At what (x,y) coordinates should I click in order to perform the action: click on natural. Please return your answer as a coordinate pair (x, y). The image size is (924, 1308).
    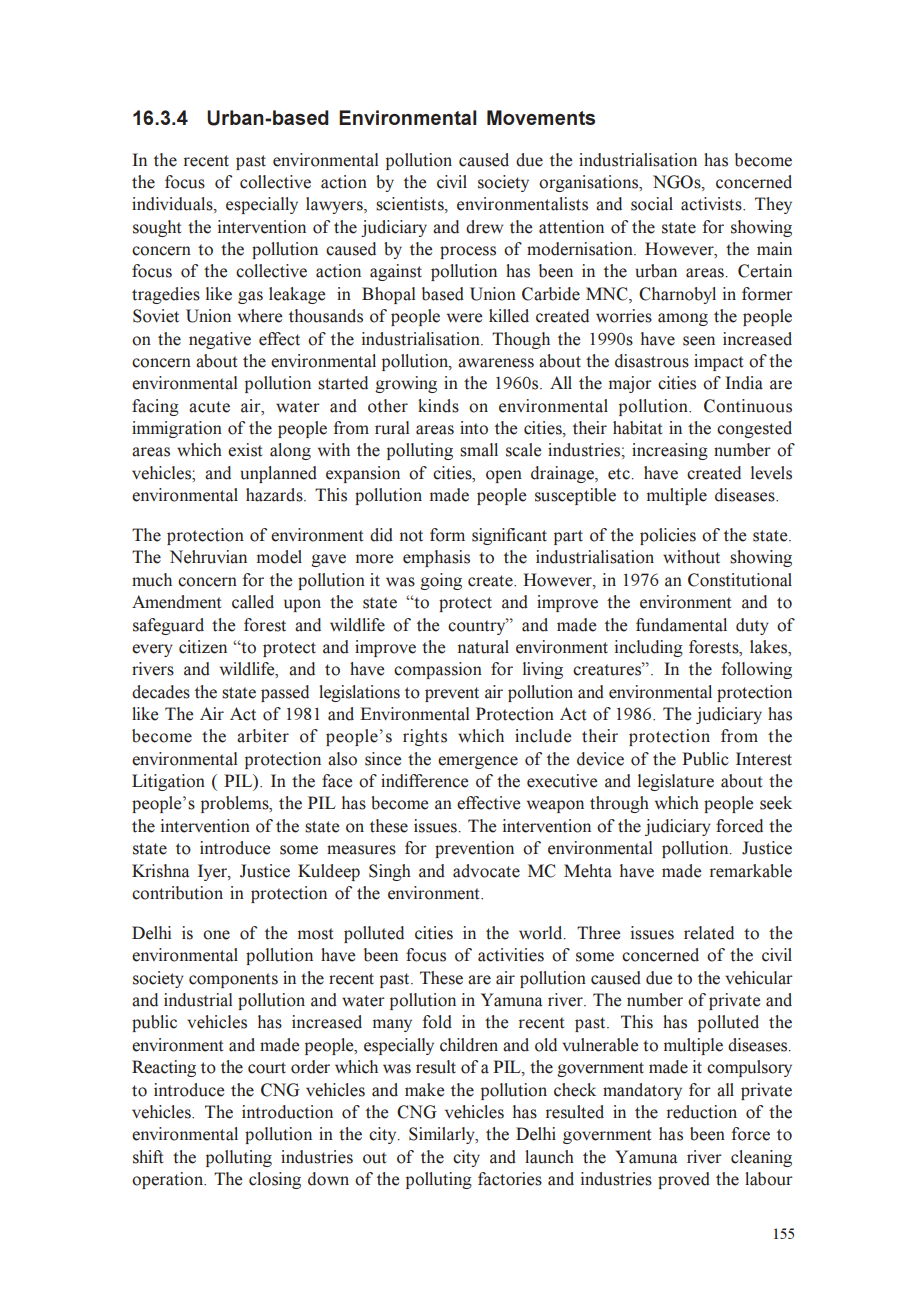
    Looking at the image, I should click on (483, 647).
